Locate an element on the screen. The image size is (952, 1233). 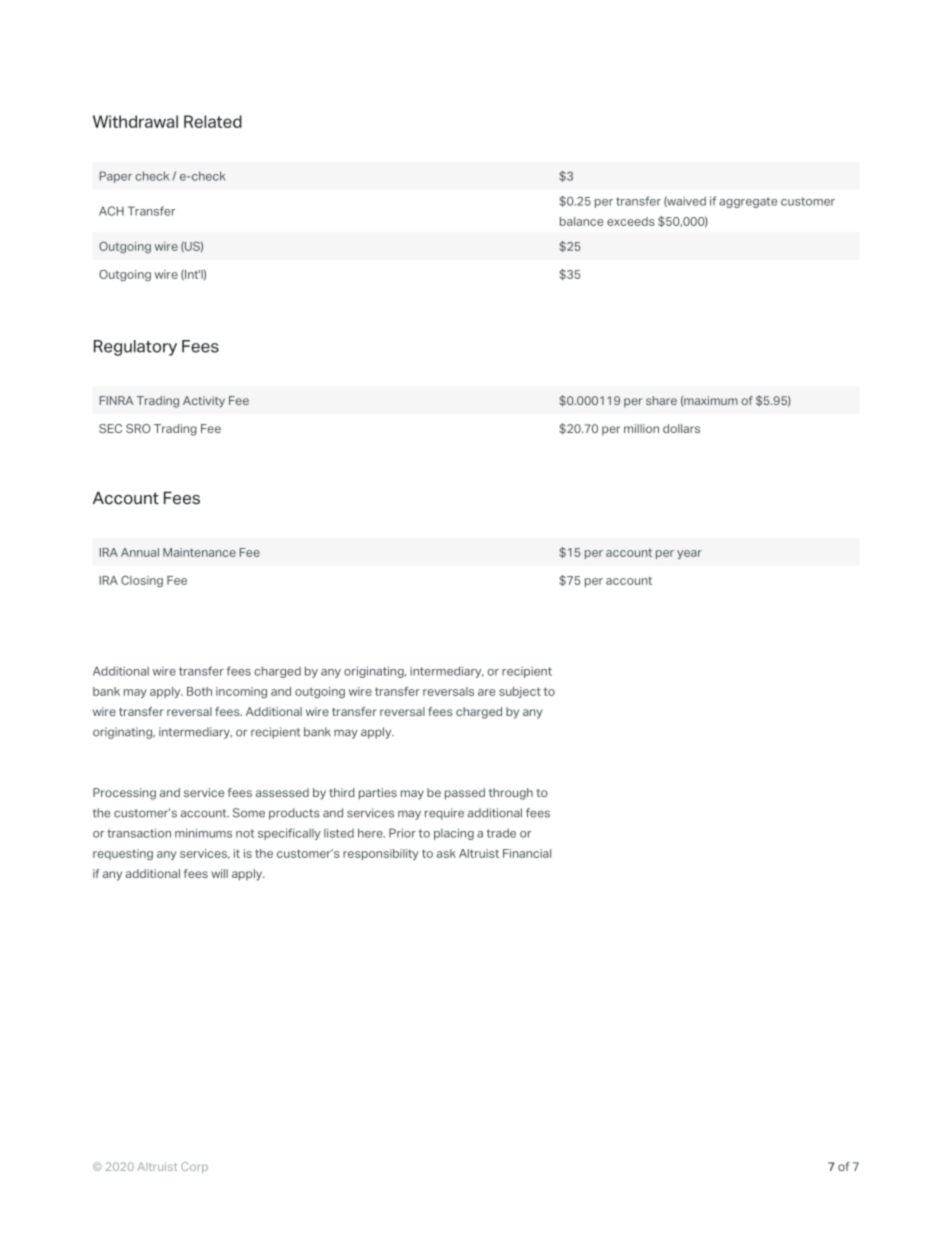
ask is located at coordinates (446, 853).
